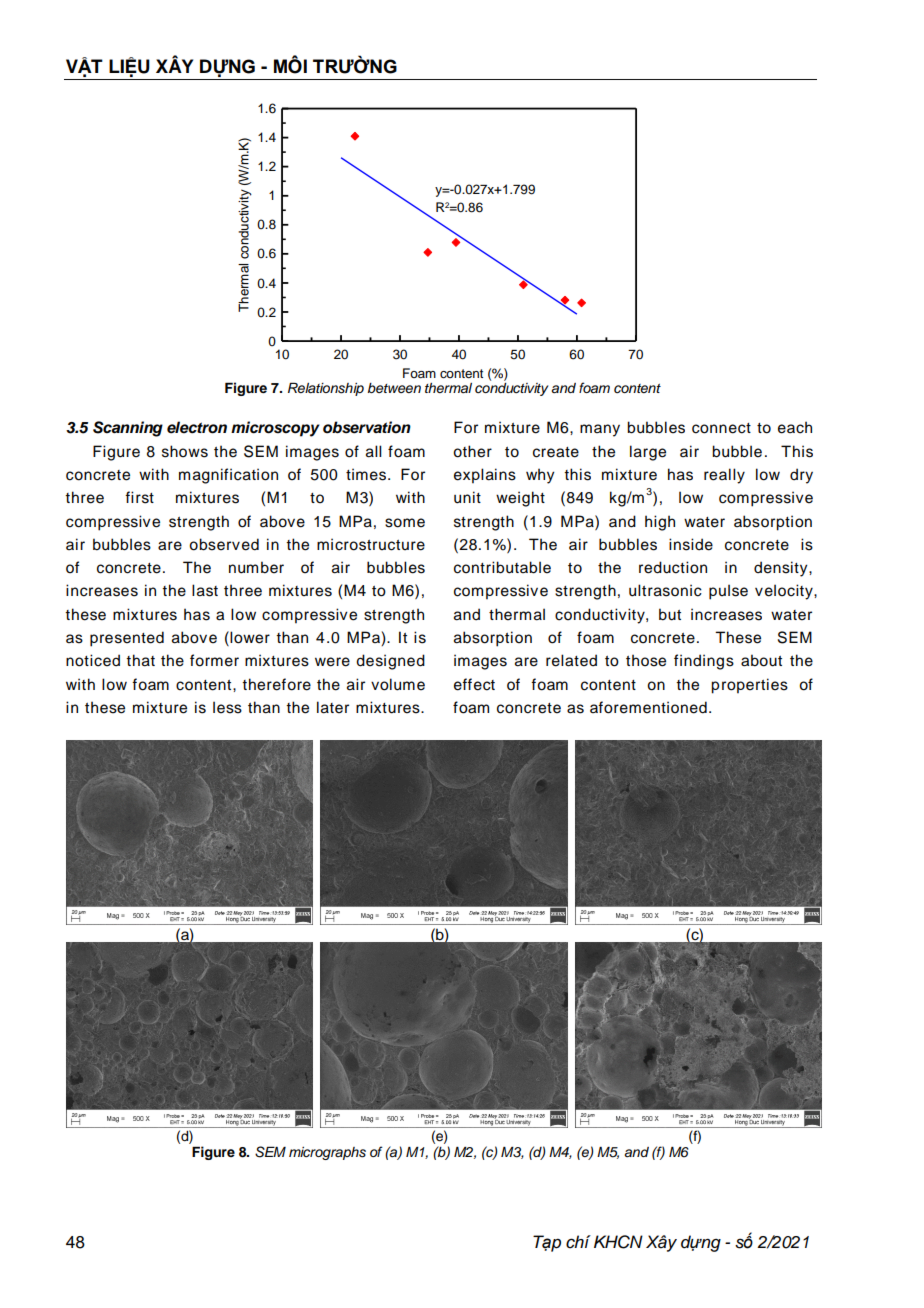 This page has height=1308, width=924. What do you see at coordinates (691, 544) in the page?
I see `inside` at bounding box center [691, 544].
